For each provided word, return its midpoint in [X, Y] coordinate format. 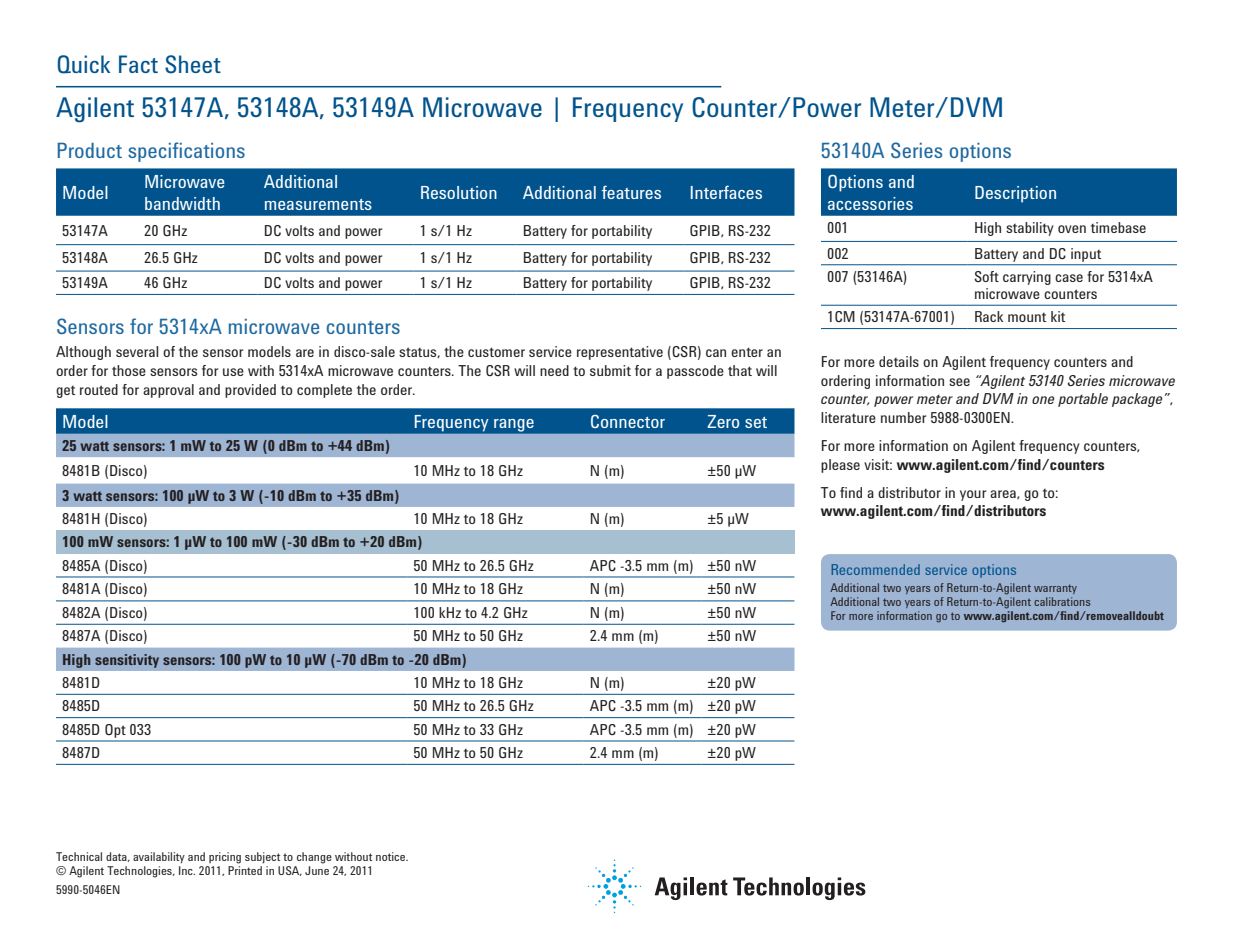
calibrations [1062, 601]
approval [168, 391]
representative [620, 353]
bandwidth [182, 203]
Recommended [876, 569]
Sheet [193, 64]
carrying [1027, 278]
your [973, 495]
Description [1015, 194]
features [631, 192]
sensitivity [127, 661]
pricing [225, 858]
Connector [628, 421]
